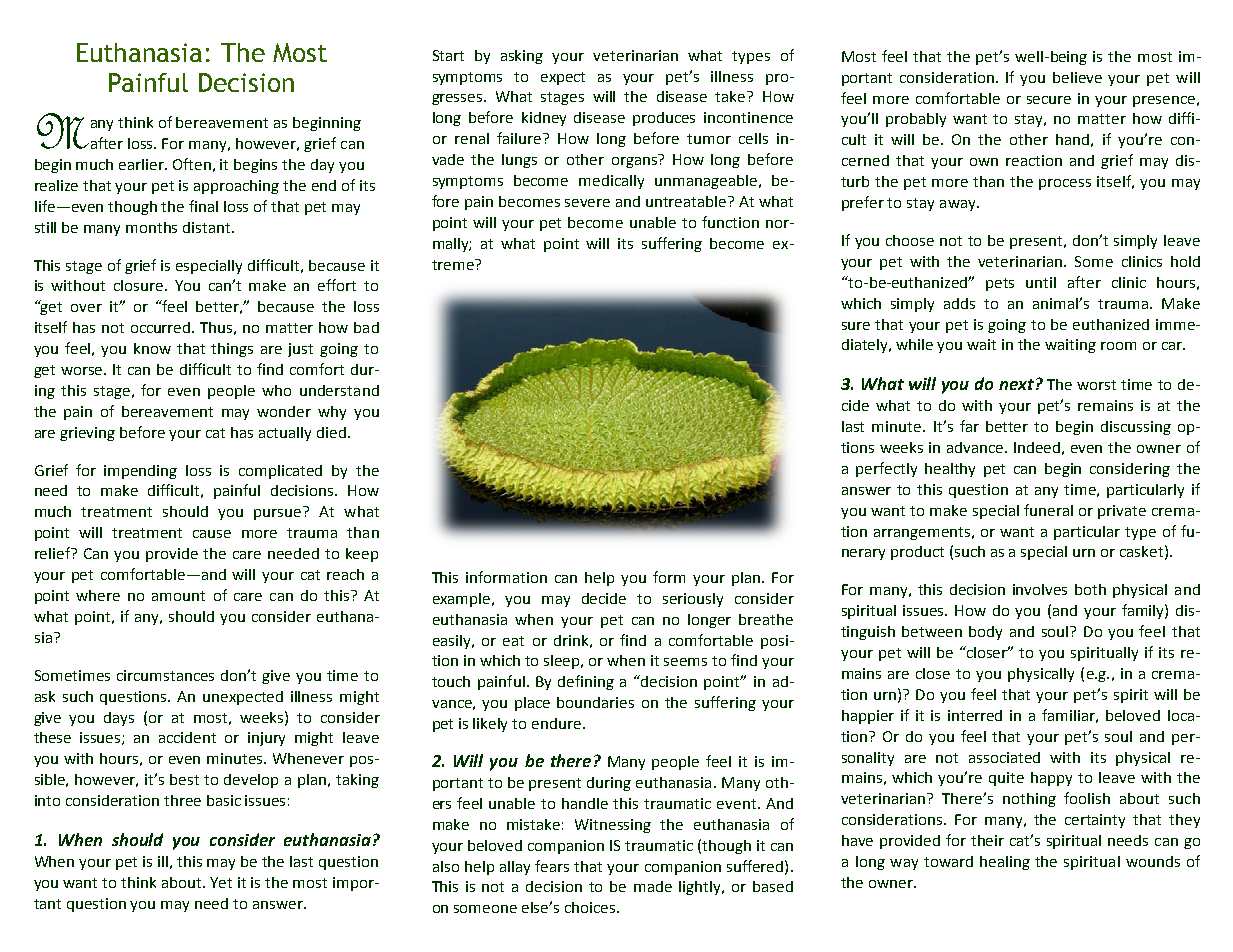 The width and height of the screenshot is (1233, 952). Describe the element at coordinates (1041, 282) in the screenshot. I see `until` at that location.
